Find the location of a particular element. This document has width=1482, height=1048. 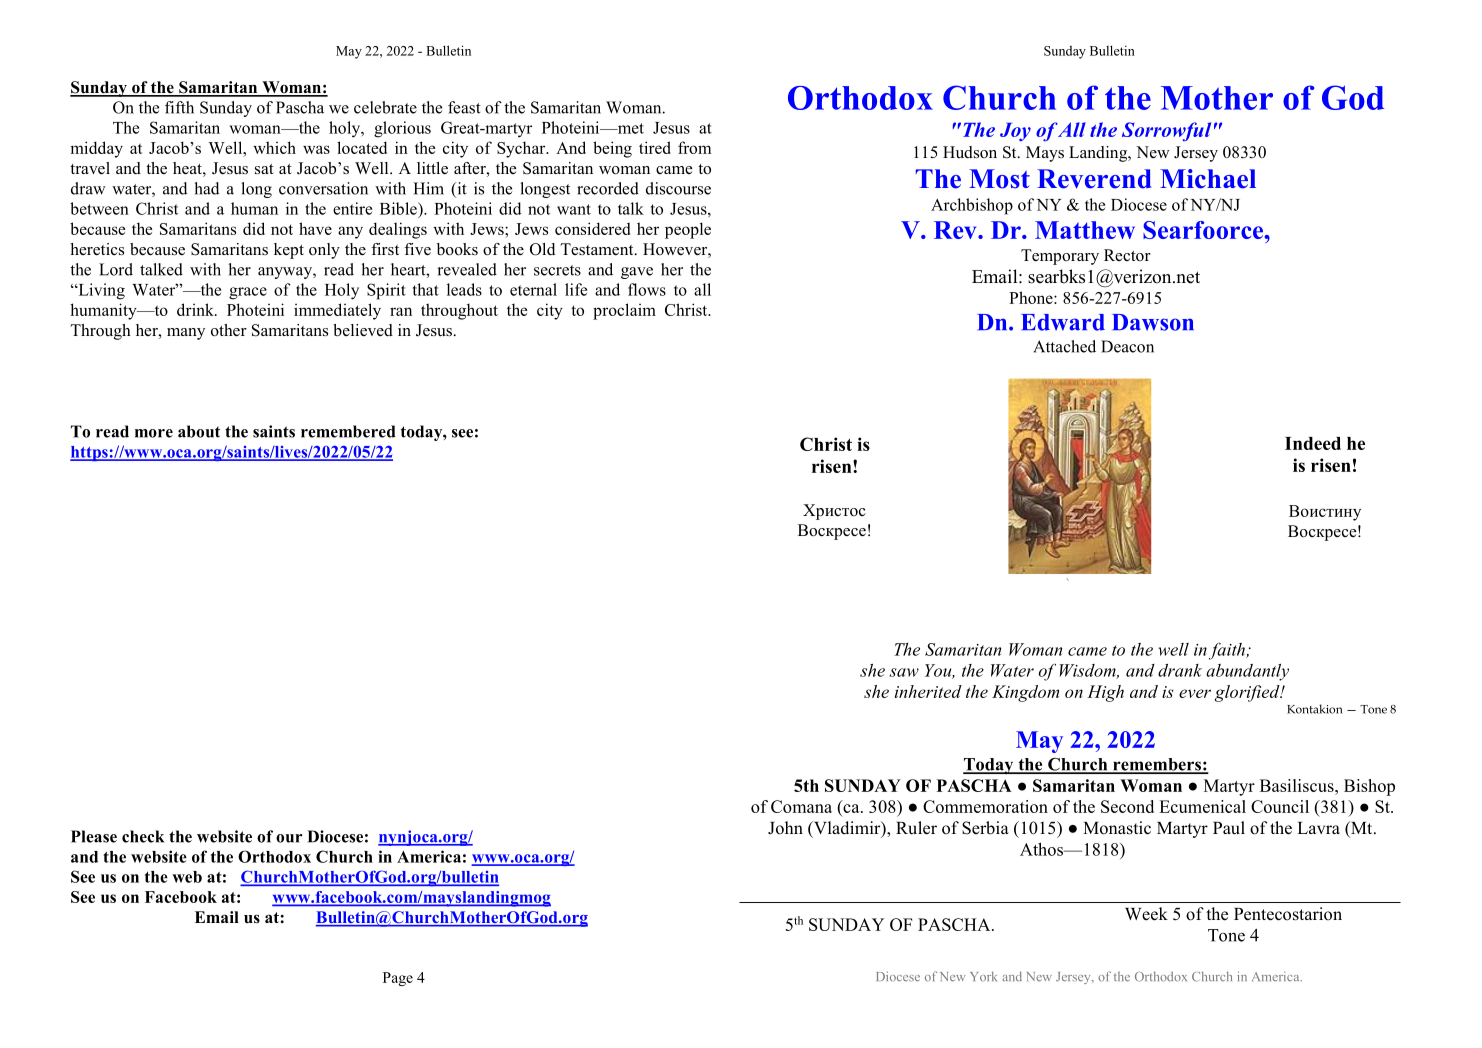

Sorrowful is located at coordinates (1166, 131).
